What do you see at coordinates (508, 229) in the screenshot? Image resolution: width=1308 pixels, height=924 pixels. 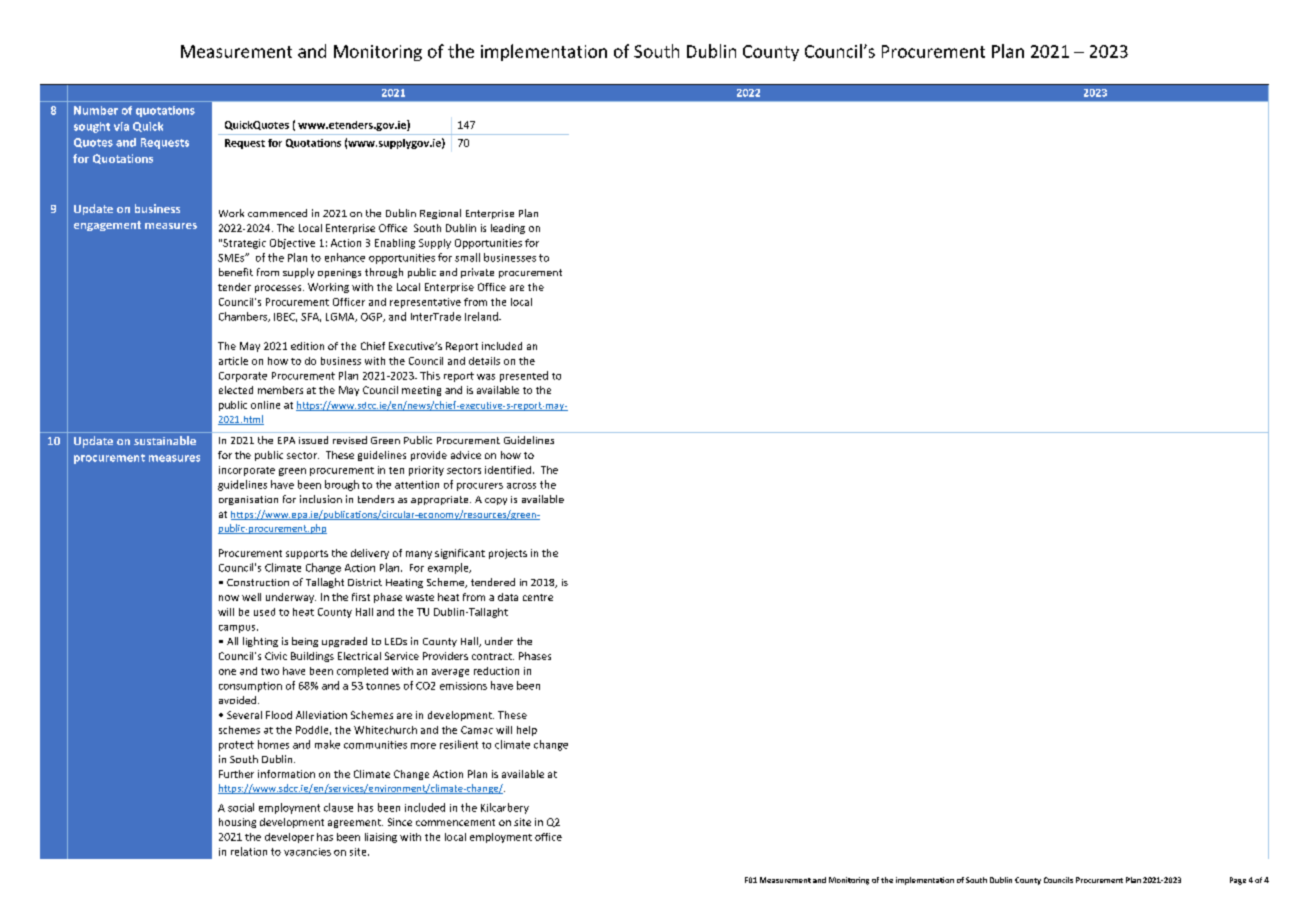 I see `leading` at bounding box center [508, 229].
